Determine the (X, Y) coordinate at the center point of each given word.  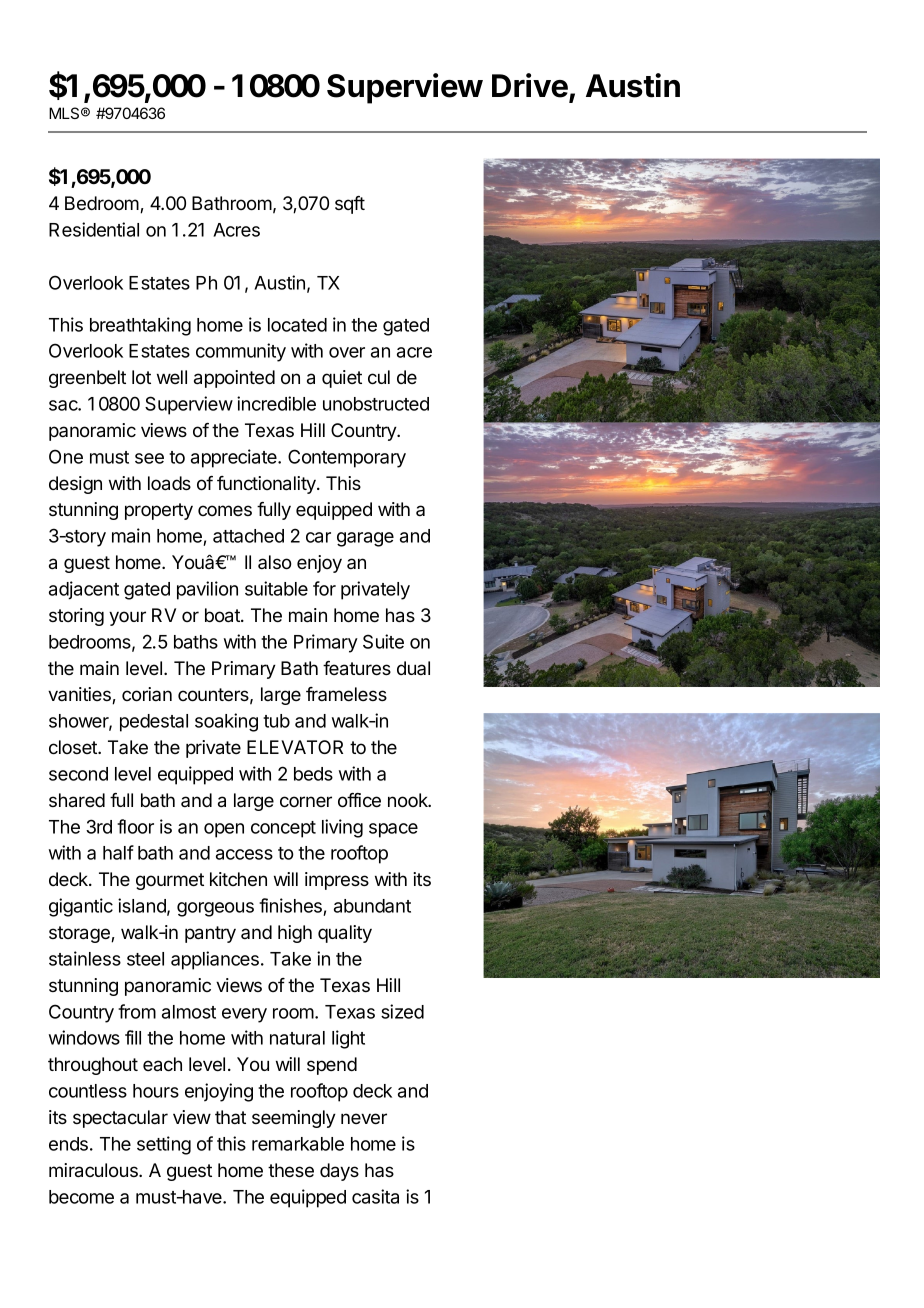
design (75, 485)
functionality (267, 485)
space (393, 830)
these (291, 1170)
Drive (530, 85)
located (297, 325)
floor (135, 826)
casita (375, 1196)
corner (306, 802)
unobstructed (376, 404)
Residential (94, 229)
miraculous (94, 1170)
